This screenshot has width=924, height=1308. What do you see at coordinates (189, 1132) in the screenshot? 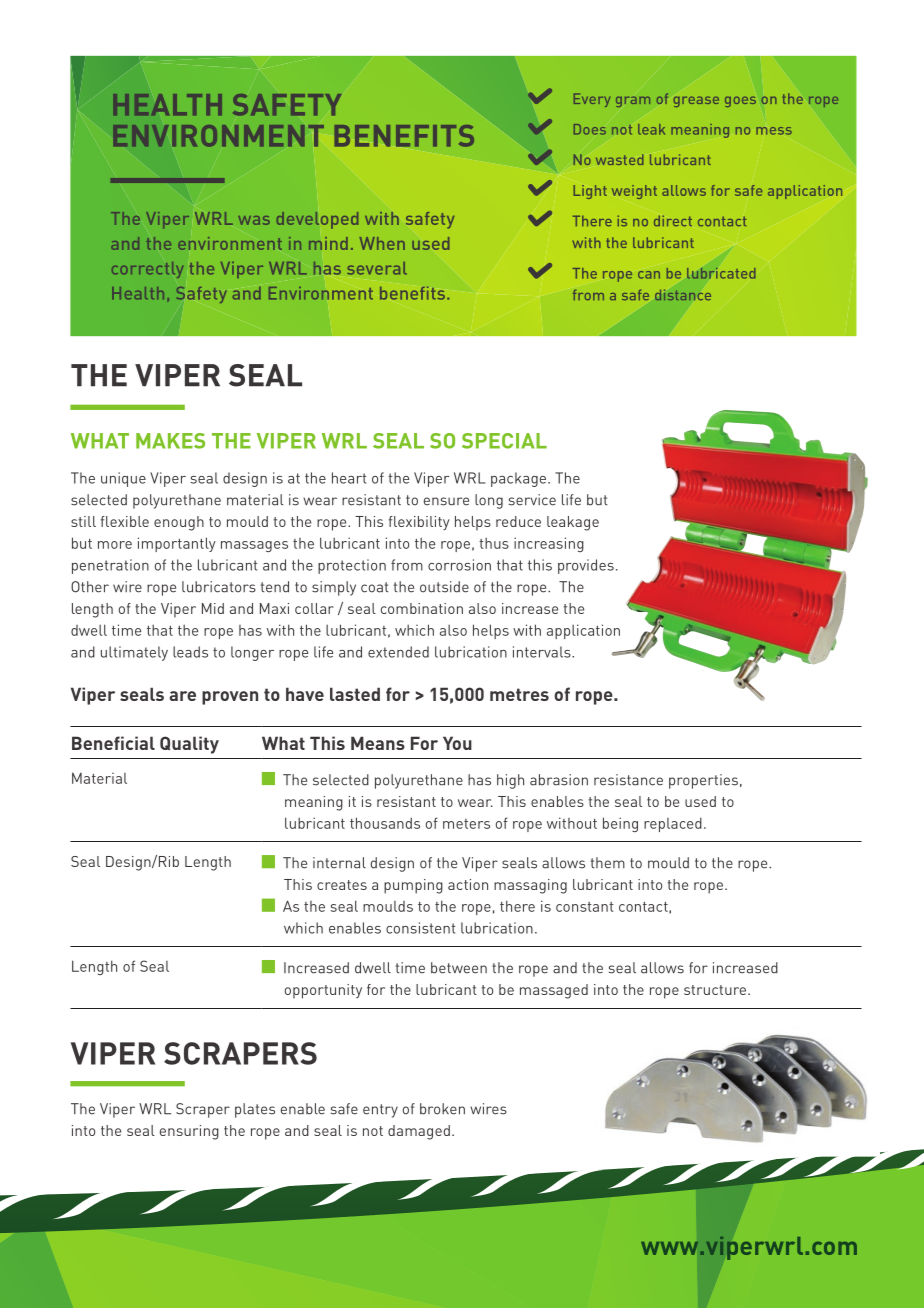
I see `ensuring` at bounding box center [189, 1132].
